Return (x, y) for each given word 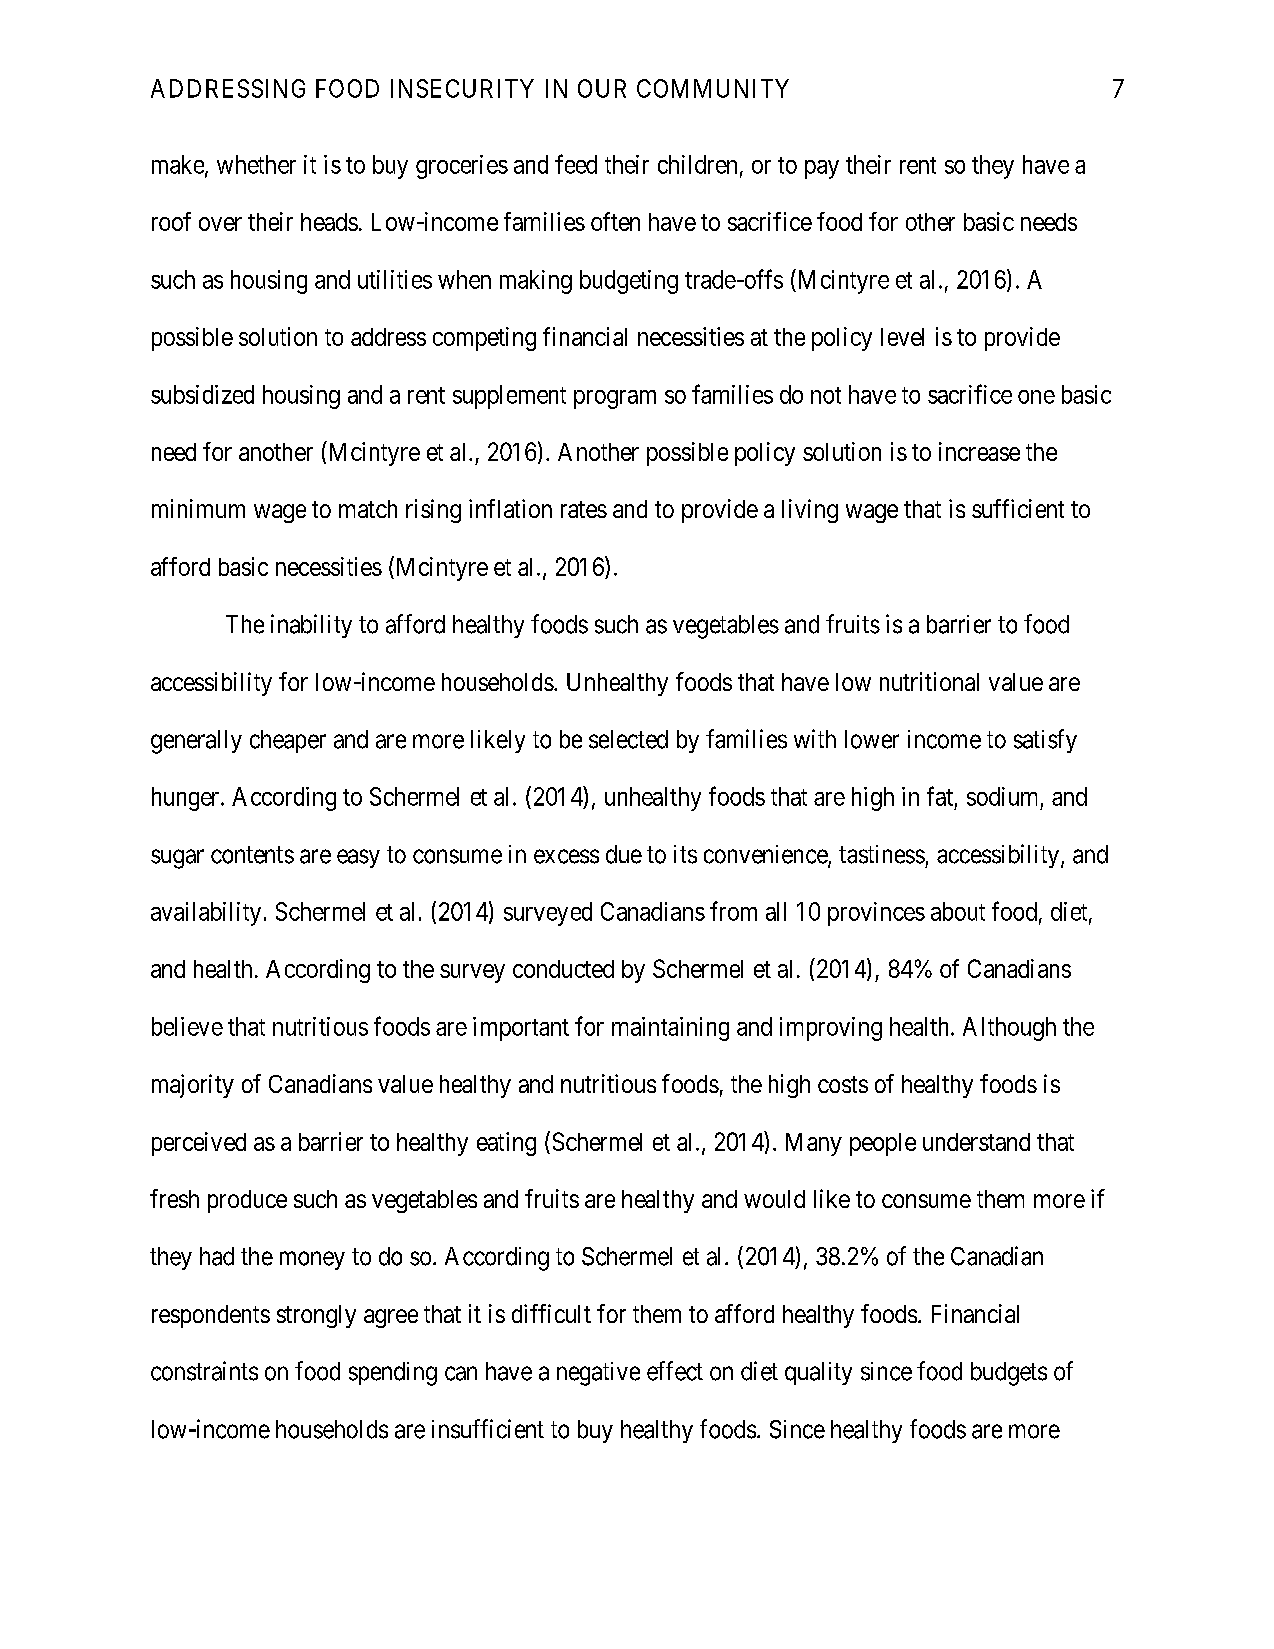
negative (598, 1374)
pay (822, 169)
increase (979, 451)
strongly (316, 1316)
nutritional (929, 681)
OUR (602, 88)
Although (1009, 1029)
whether (256, 164)
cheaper (288, 741)
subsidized (202, 394)
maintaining (670, 1029)
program (615, 399)
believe (187, 1026)
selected (628, 739)
